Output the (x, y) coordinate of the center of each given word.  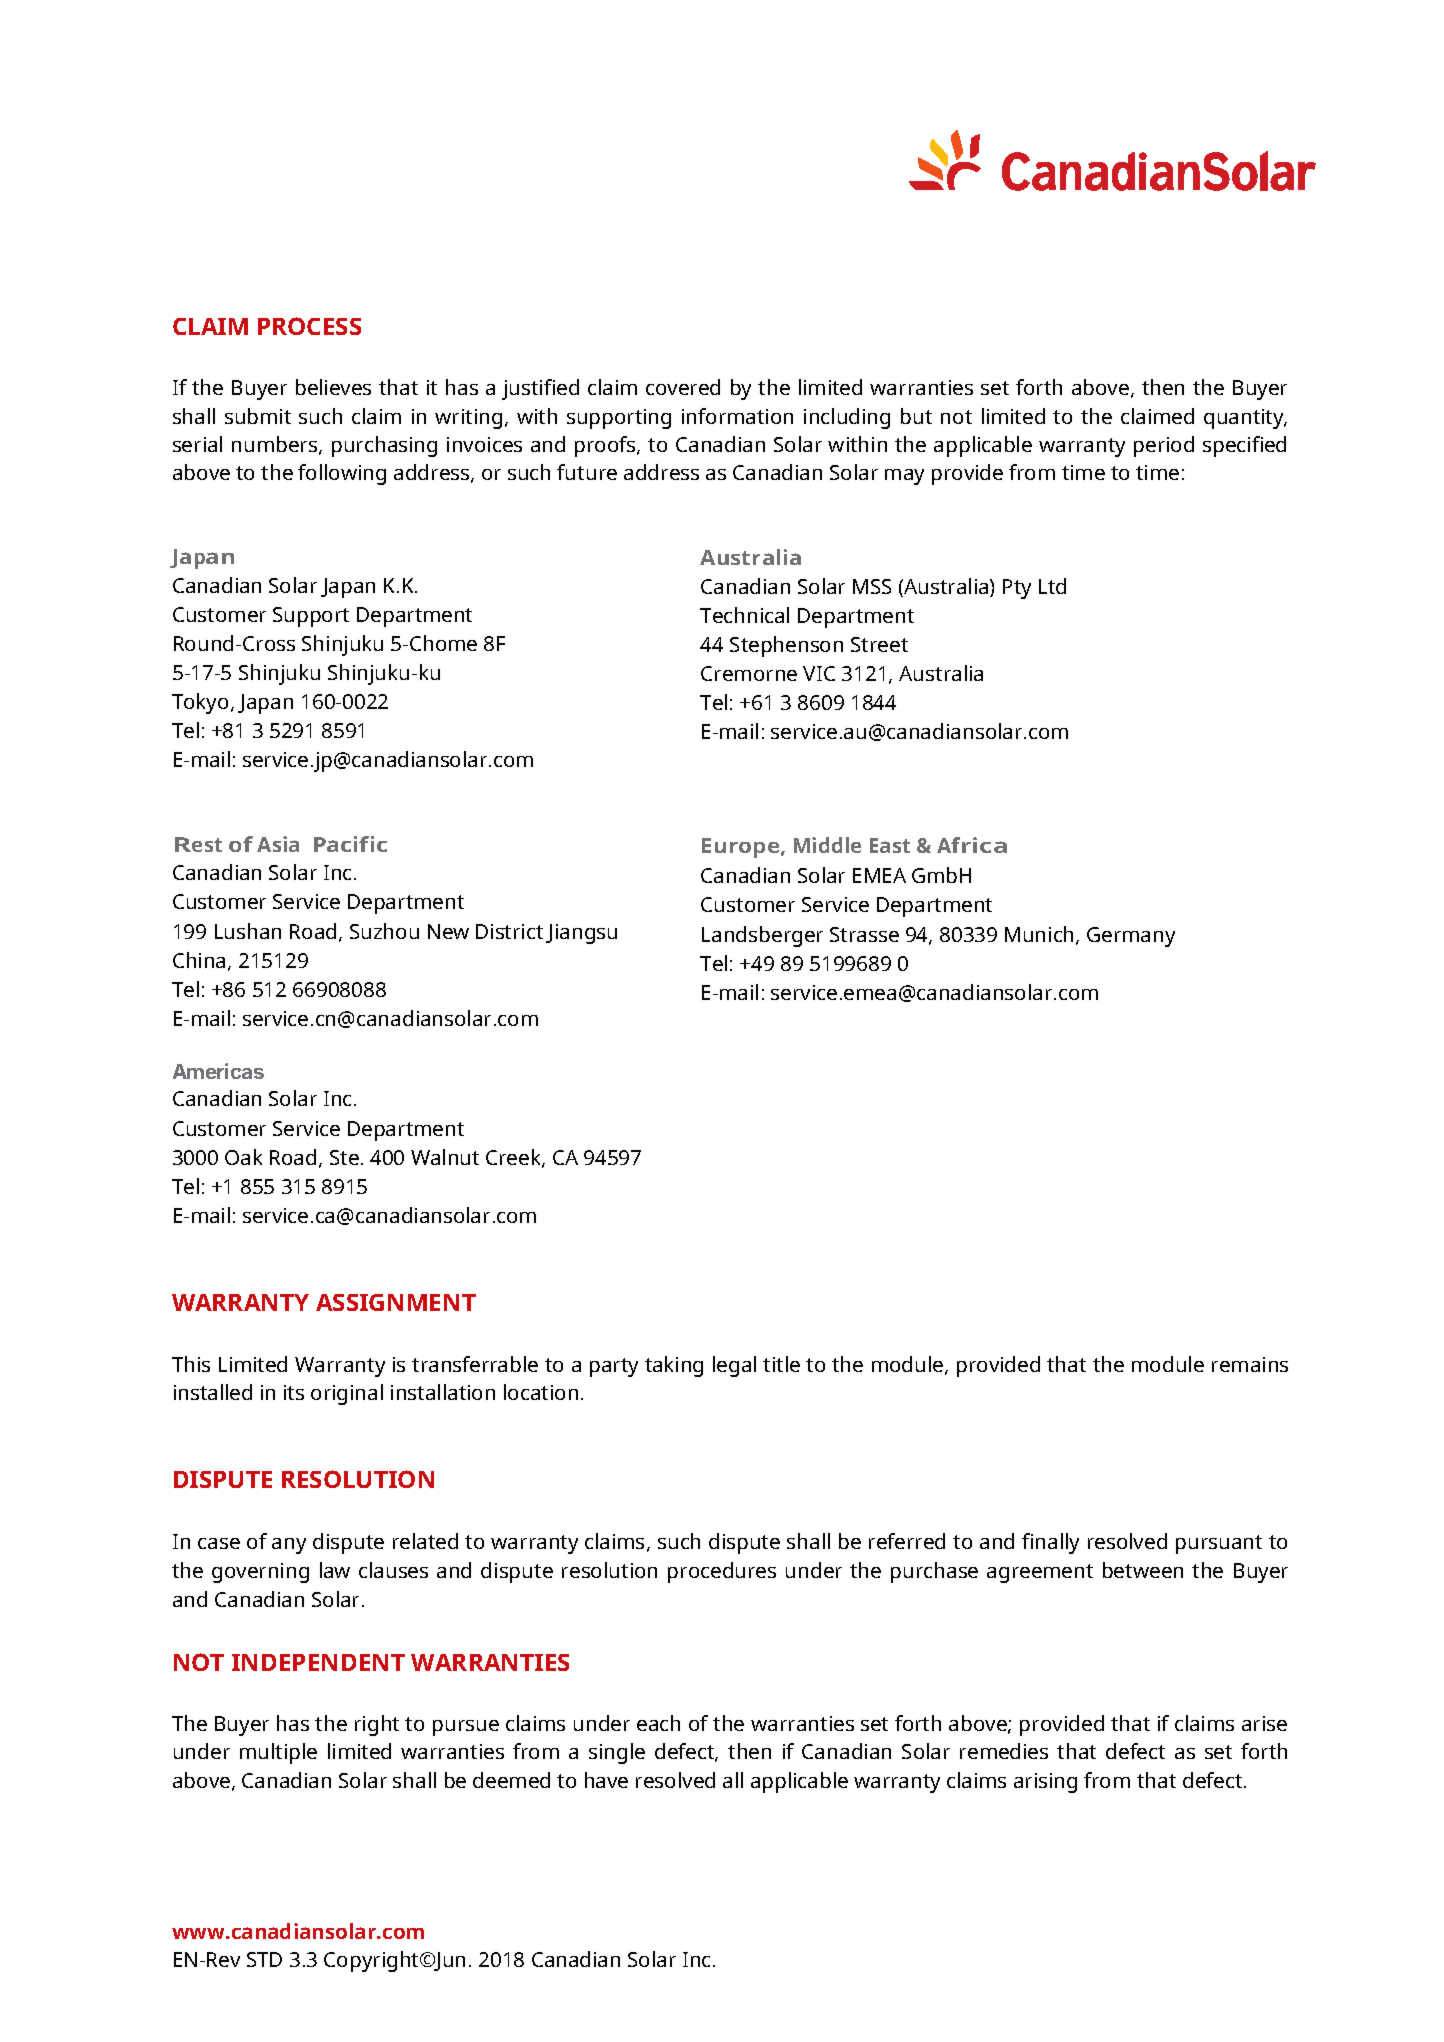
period (1164, 446)
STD (264, 1959)
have (606, 1780)
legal (734, 1366)
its (294, 1392)
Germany (1131, 937)
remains (1250, 1364)
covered (683, 387)
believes (333, 387)
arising (1045, 1783)
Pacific (350, 844)
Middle (827, 845)
